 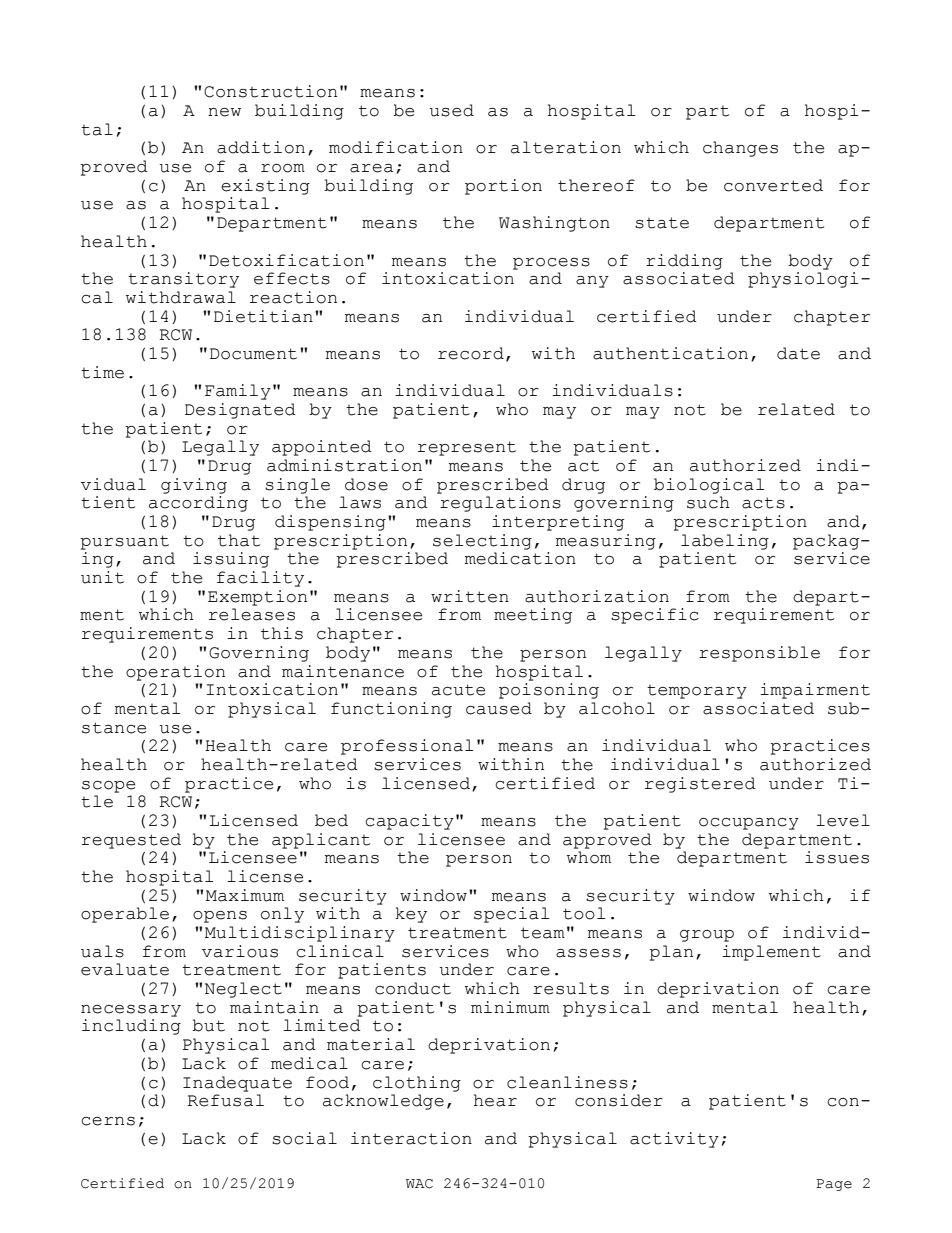 What do you see at coordinates (131, 841) in the screenshot?
I see `requested` at bounding box center [131, 841].
